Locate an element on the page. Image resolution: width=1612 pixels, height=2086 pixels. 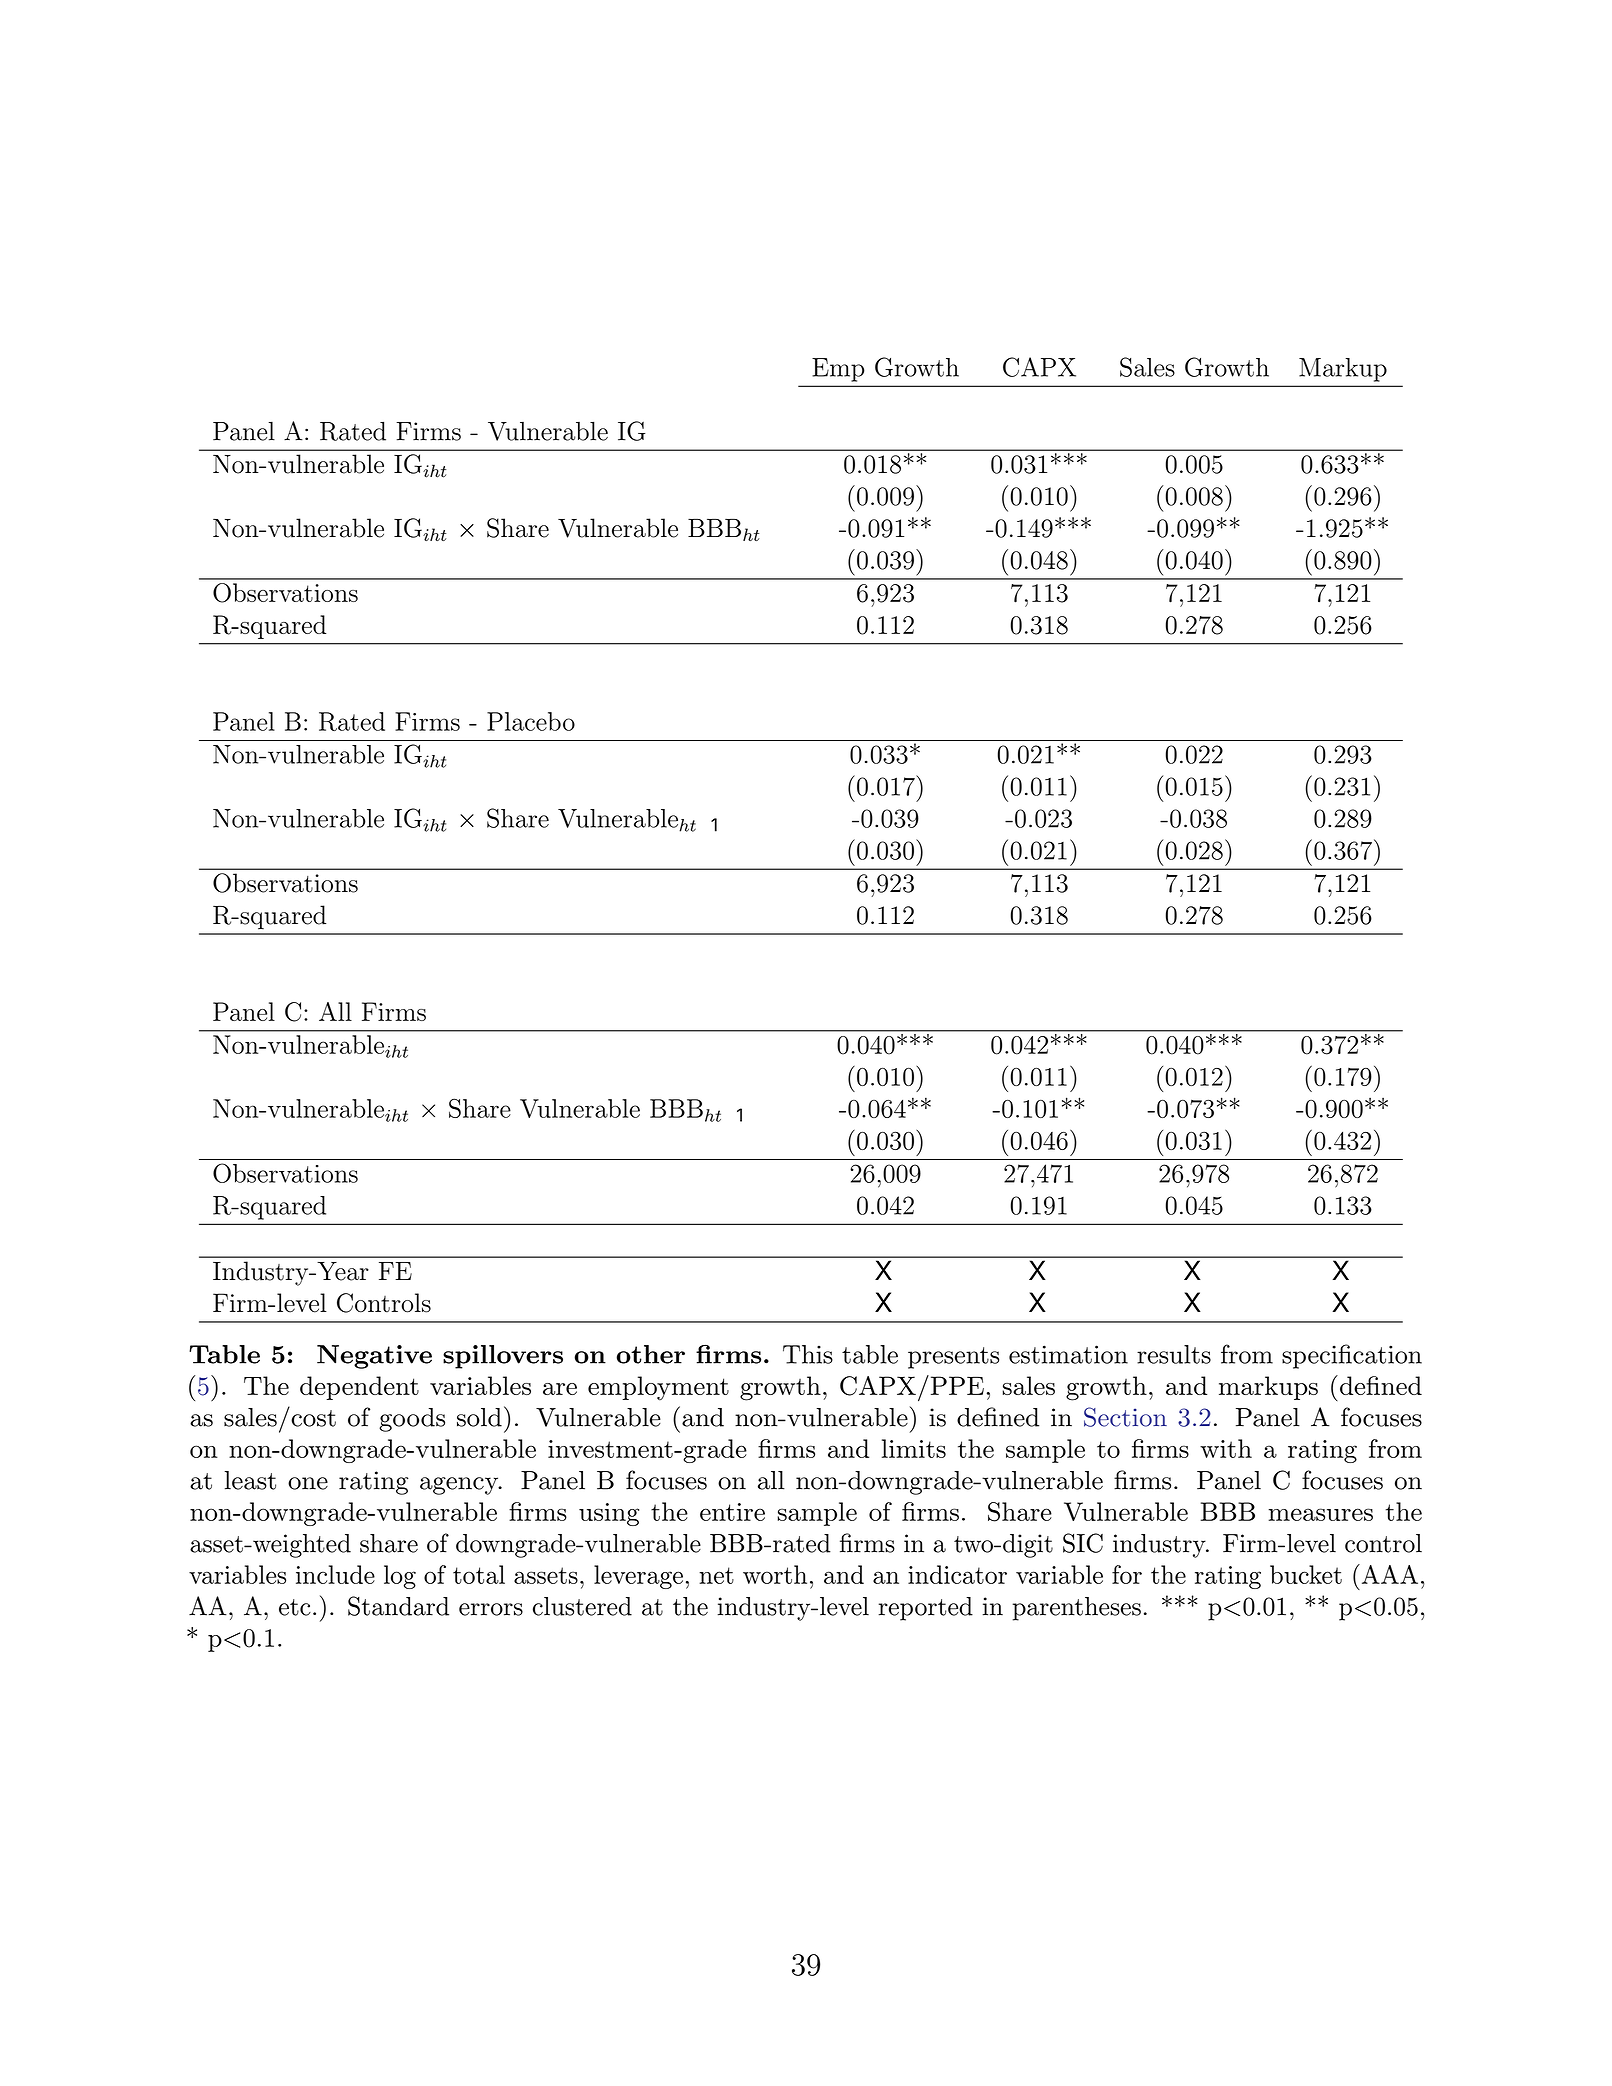
specification is located at coordinates (1352, 1356).
